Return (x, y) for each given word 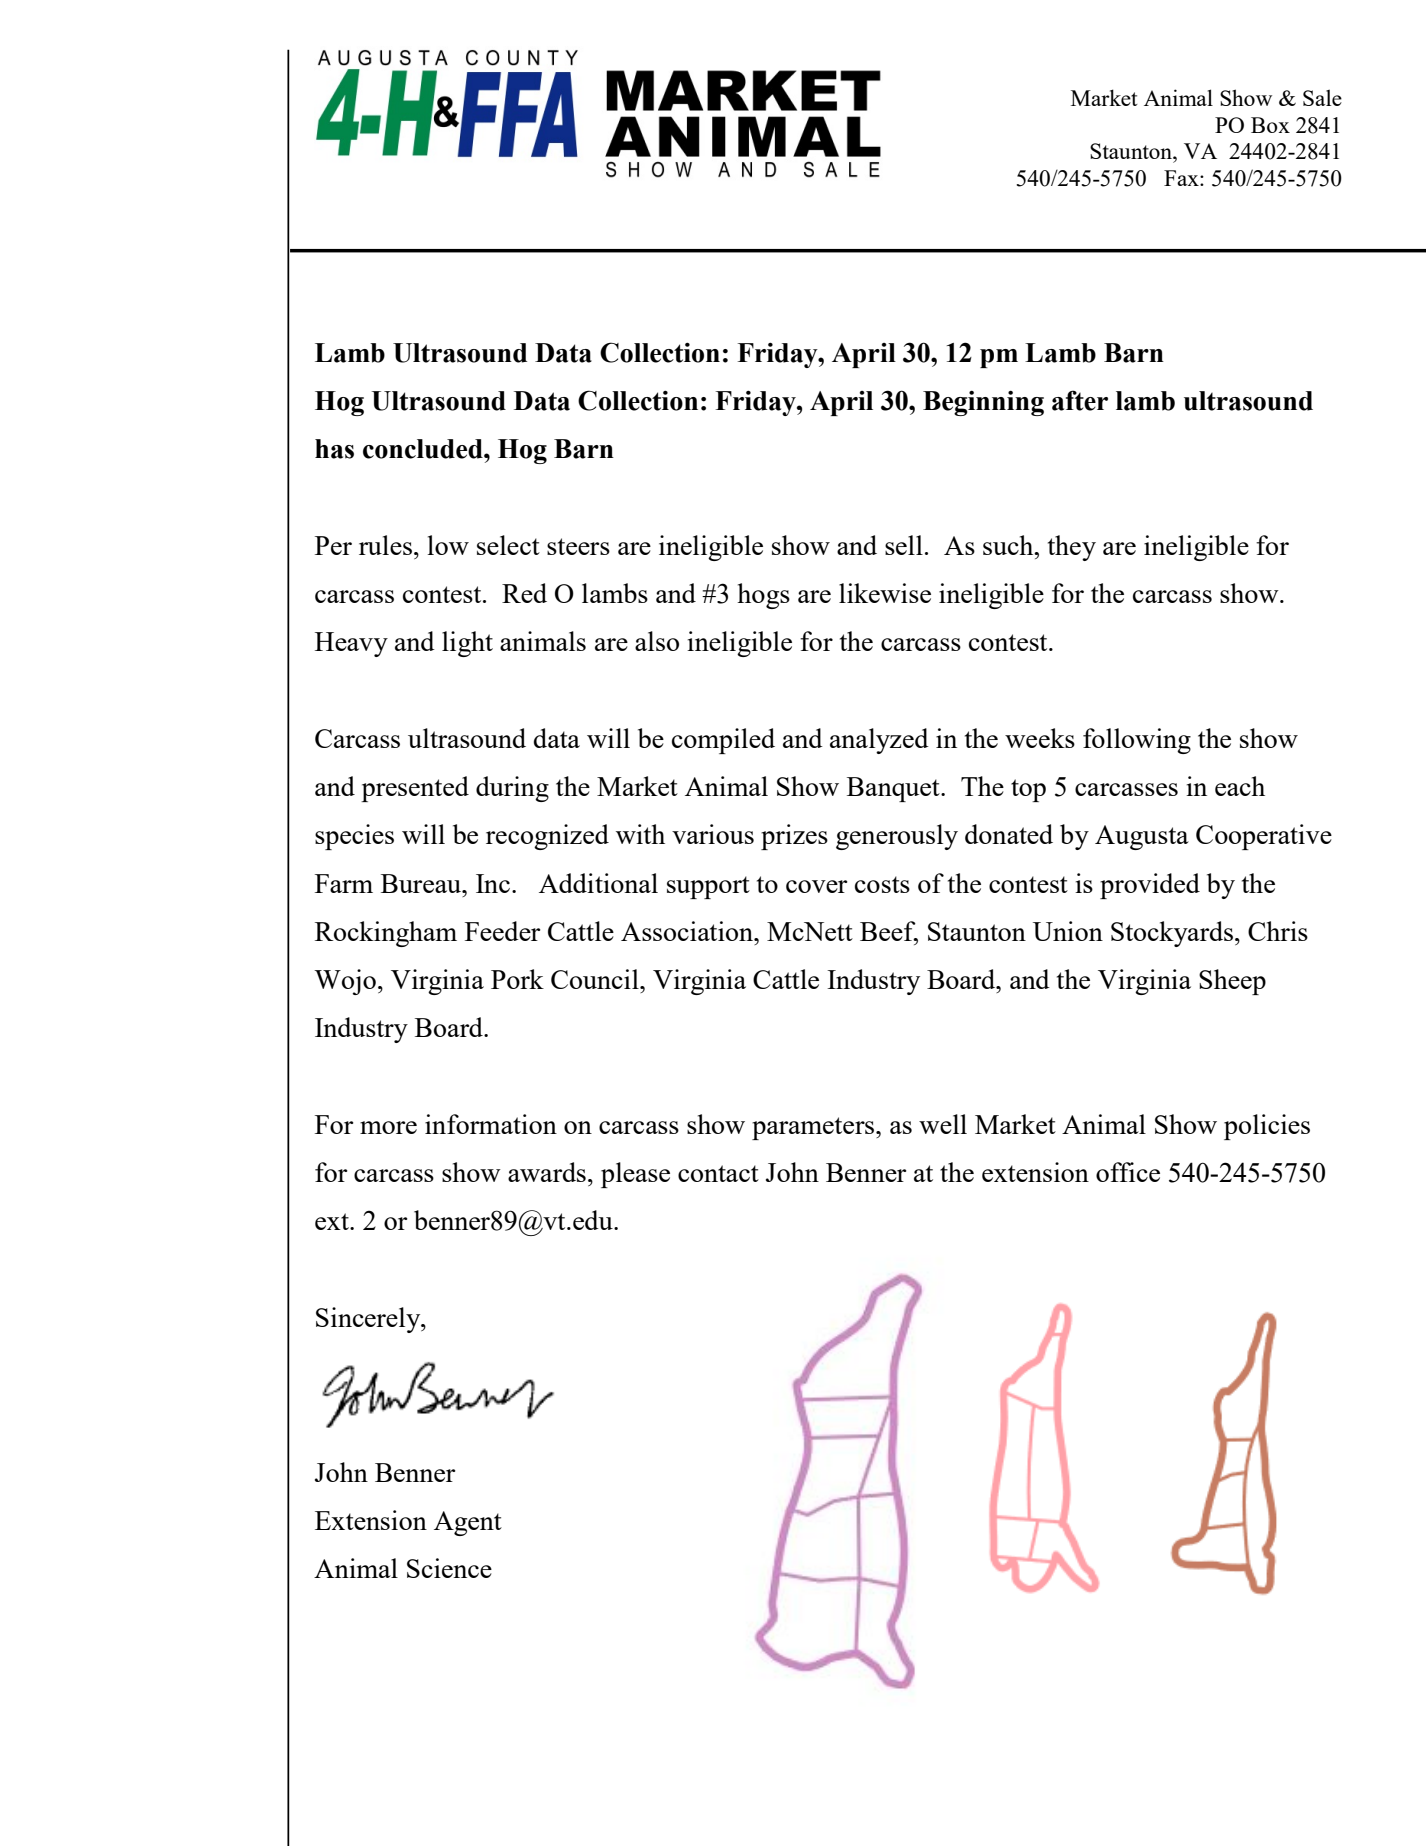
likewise (885, 593)
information (491, 1124)
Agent (468, 1523)
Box (1270, 125)
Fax (1182, 178)
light (467, 644)
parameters (814, 1128)
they (1072, 548)
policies (1267, 1127)
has (334, 449)
